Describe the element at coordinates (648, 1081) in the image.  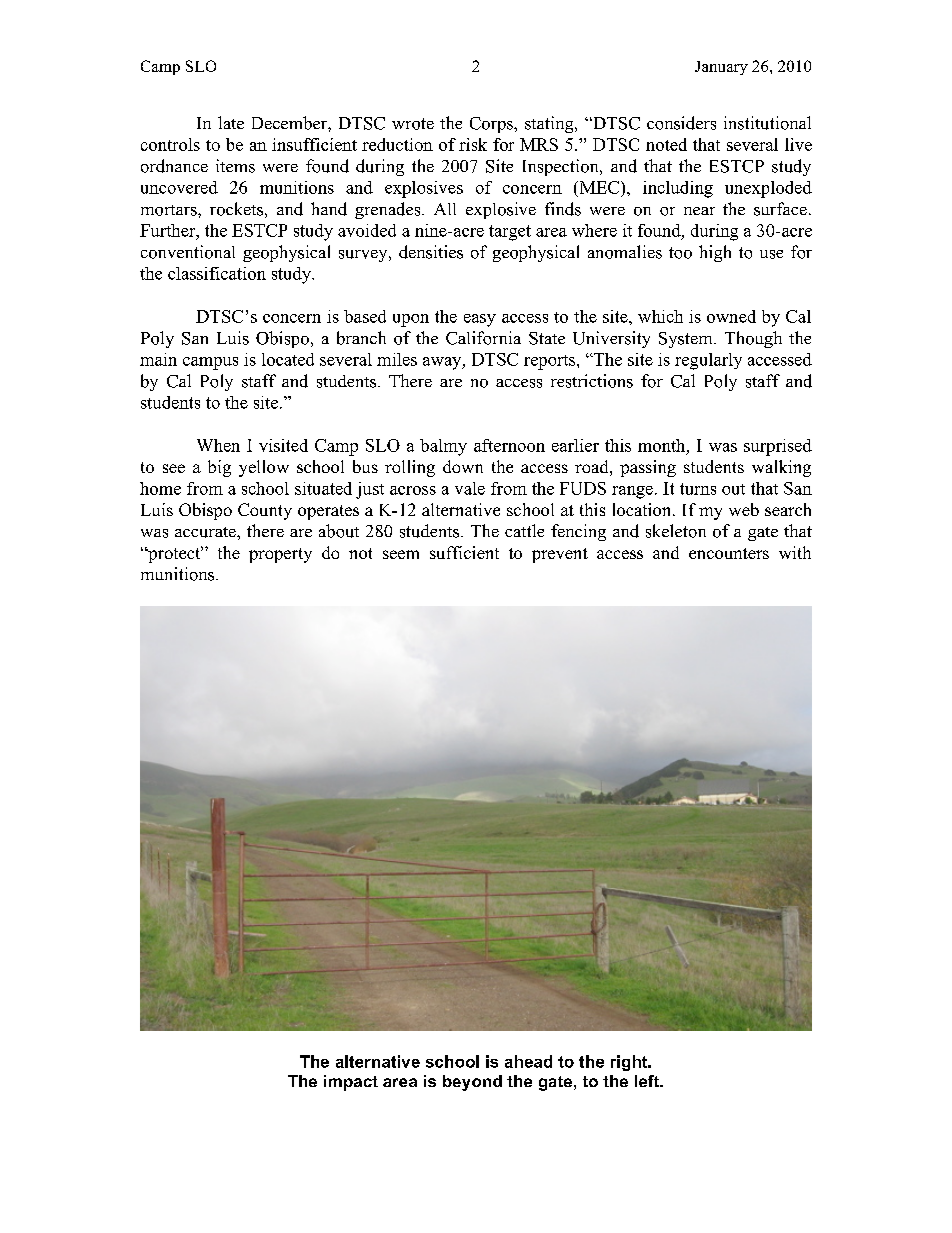
I see `left` at that location.
